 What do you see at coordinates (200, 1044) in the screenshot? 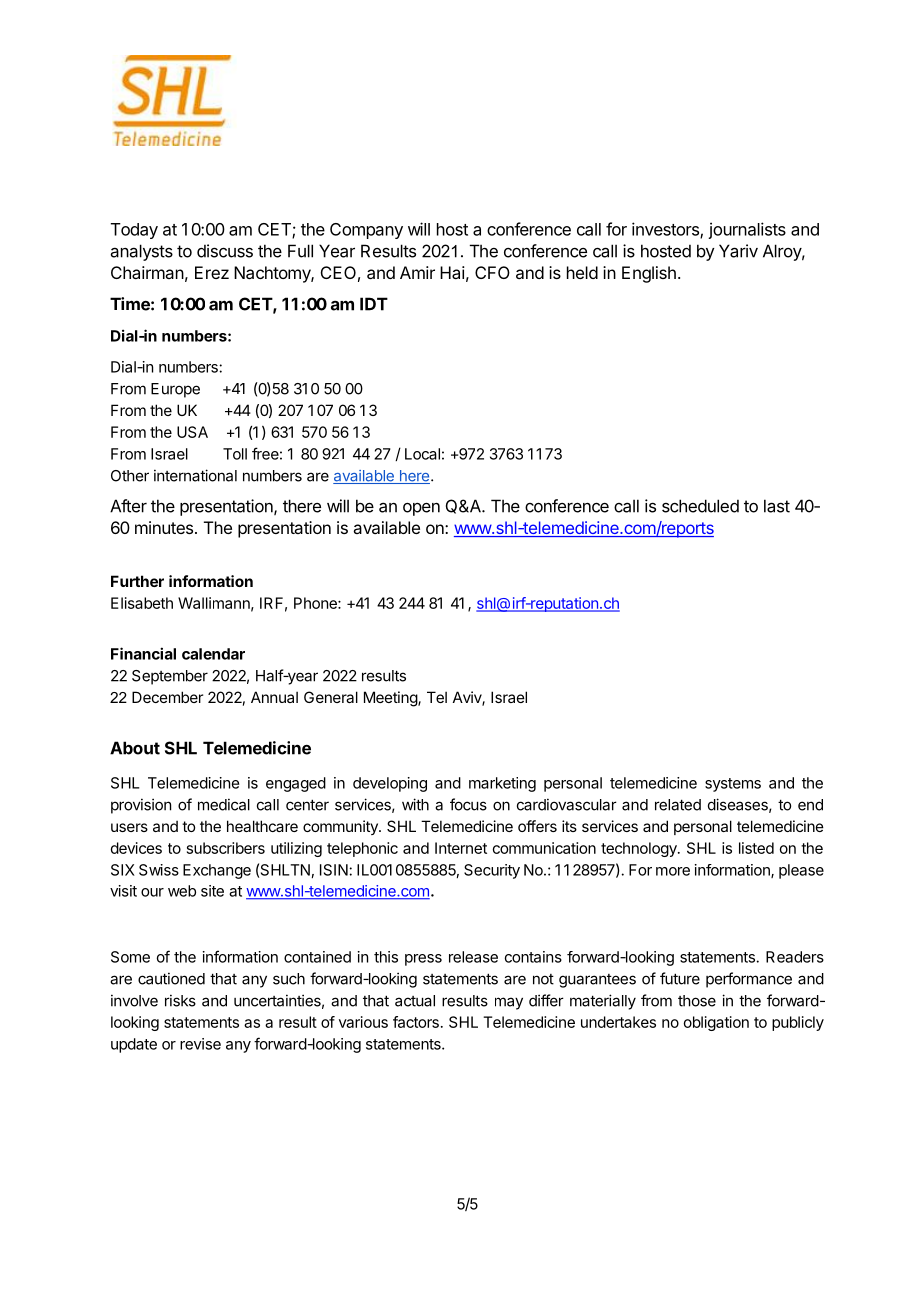
I see `revise` at bounding box center [200, 1044].
